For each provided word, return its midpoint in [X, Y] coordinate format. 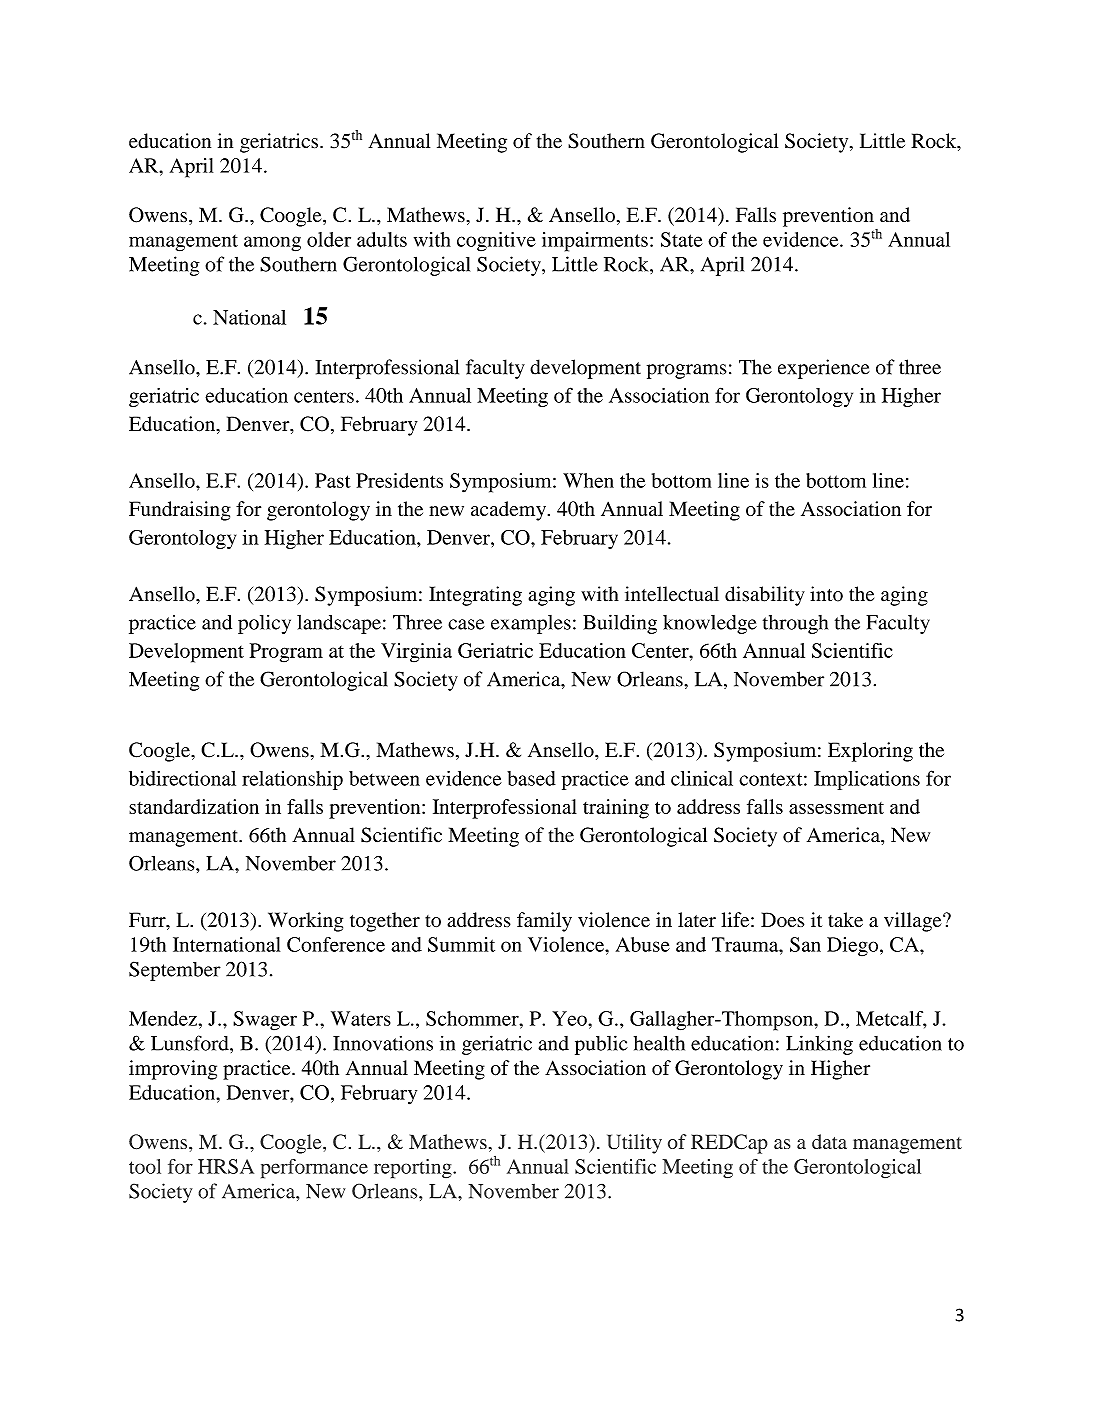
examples [531, 624]
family [544, 922]
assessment [836, 808]
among [272, 244]
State [682, 239]
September [175, 971]
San [805, 944]
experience [824, 369]
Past [333, 480]
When [588, 480]
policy [264, 624]
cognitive [496, 242]
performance [314, 1169]
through [795, 624]
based [531, 778]
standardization [194, 806]
